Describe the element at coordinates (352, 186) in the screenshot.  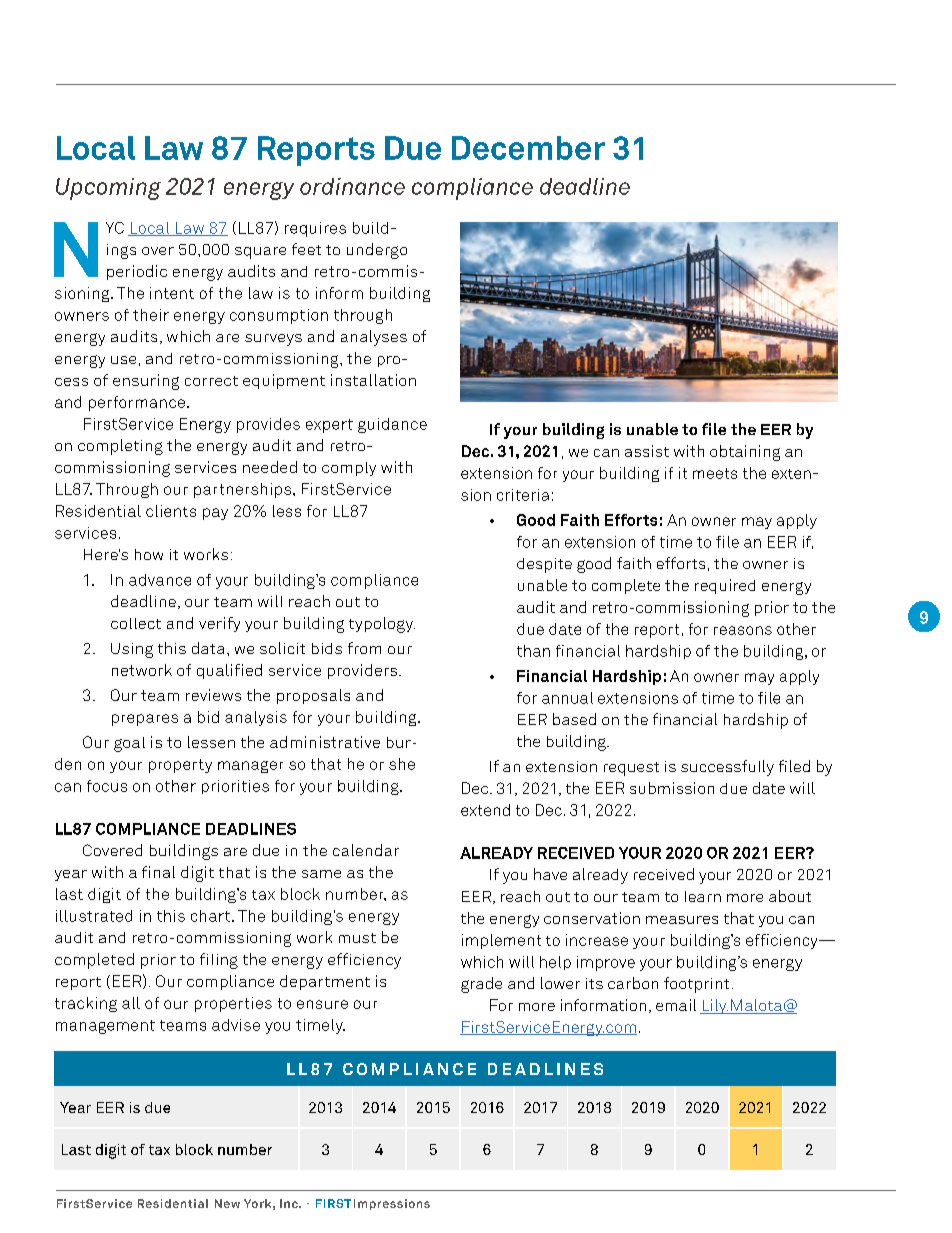
I see `ordinance` at that location.
